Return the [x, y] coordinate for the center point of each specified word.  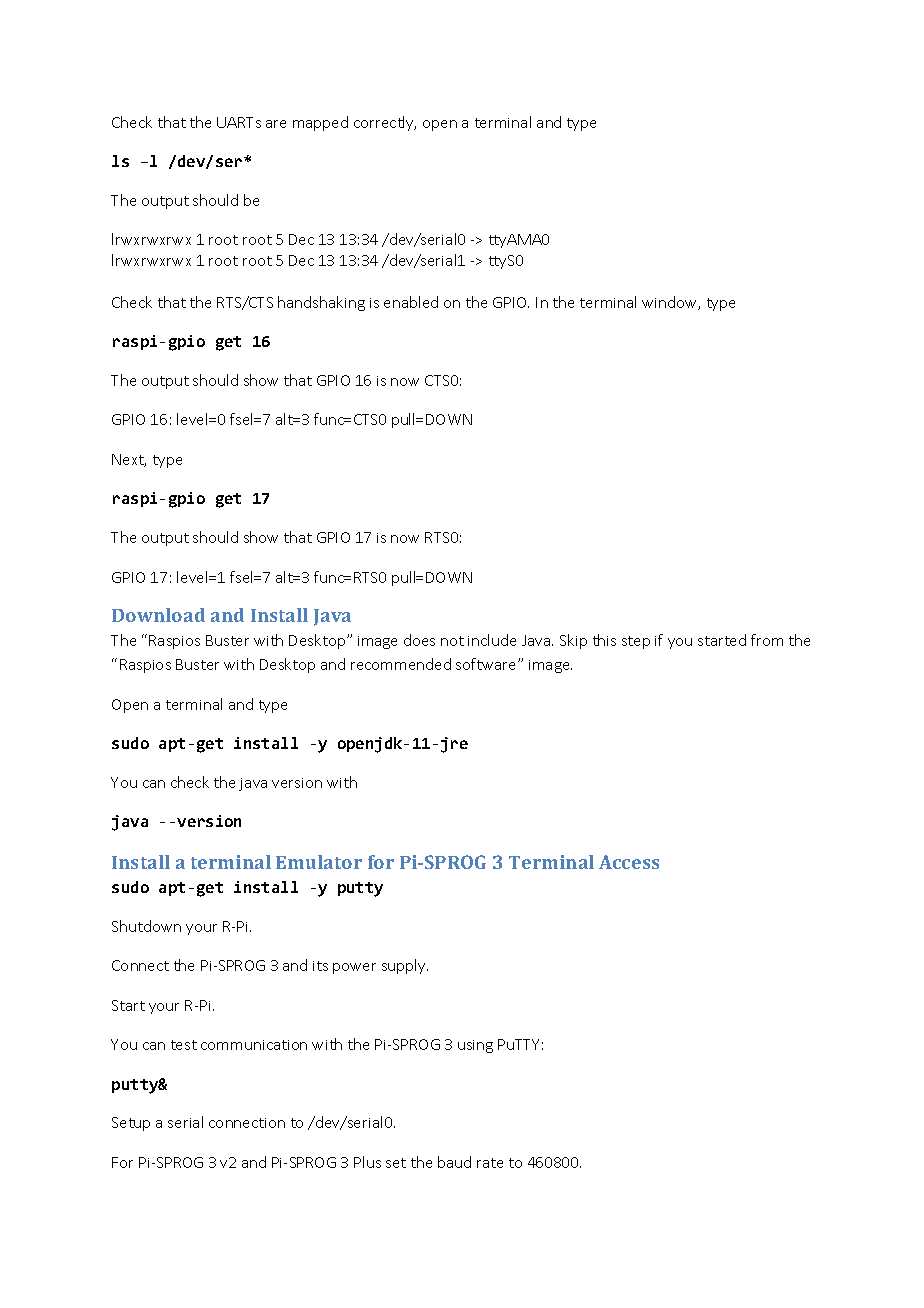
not [452, 641]
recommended [401, 664]
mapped [320, 123]
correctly [385, 123]
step [636, 642]
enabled [411, 302]
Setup [131, 1124]
